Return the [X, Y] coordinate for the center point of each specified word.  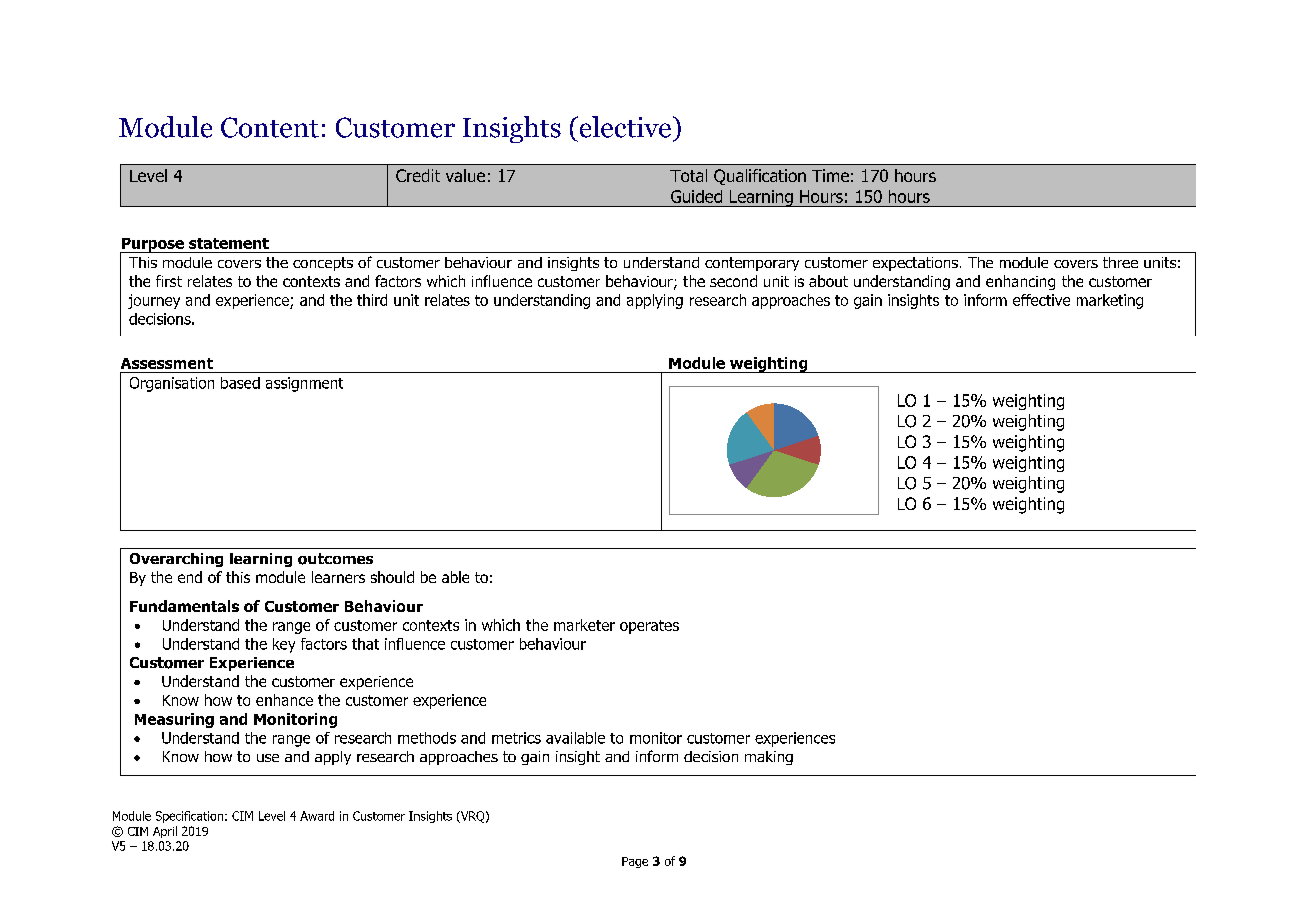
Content [270, 127]
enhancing [1020, 282]
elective [624, 127]
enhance [284, 700]
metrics [516, 738]
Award [317, 816]
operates [649, 627]
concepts [323, 264]
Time [830, 175]
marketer [584, 625]
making [769, 758]
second [733, 281]
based [240, 383]
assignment [304, 384]
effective [1041, 300]
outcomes [335, 559]
